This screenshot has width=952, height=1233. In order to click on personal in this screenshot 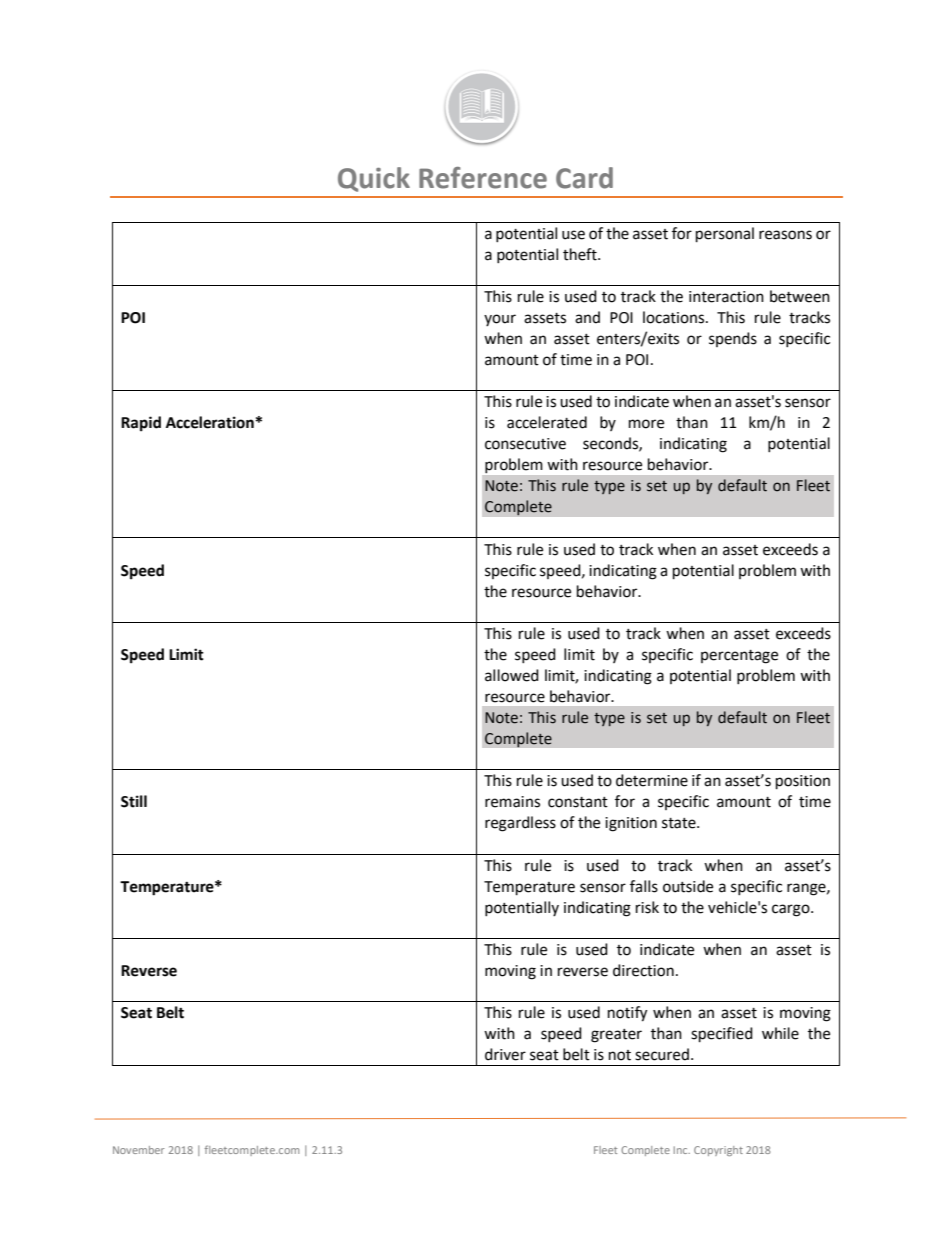, I will do `click(725, 235)`.
